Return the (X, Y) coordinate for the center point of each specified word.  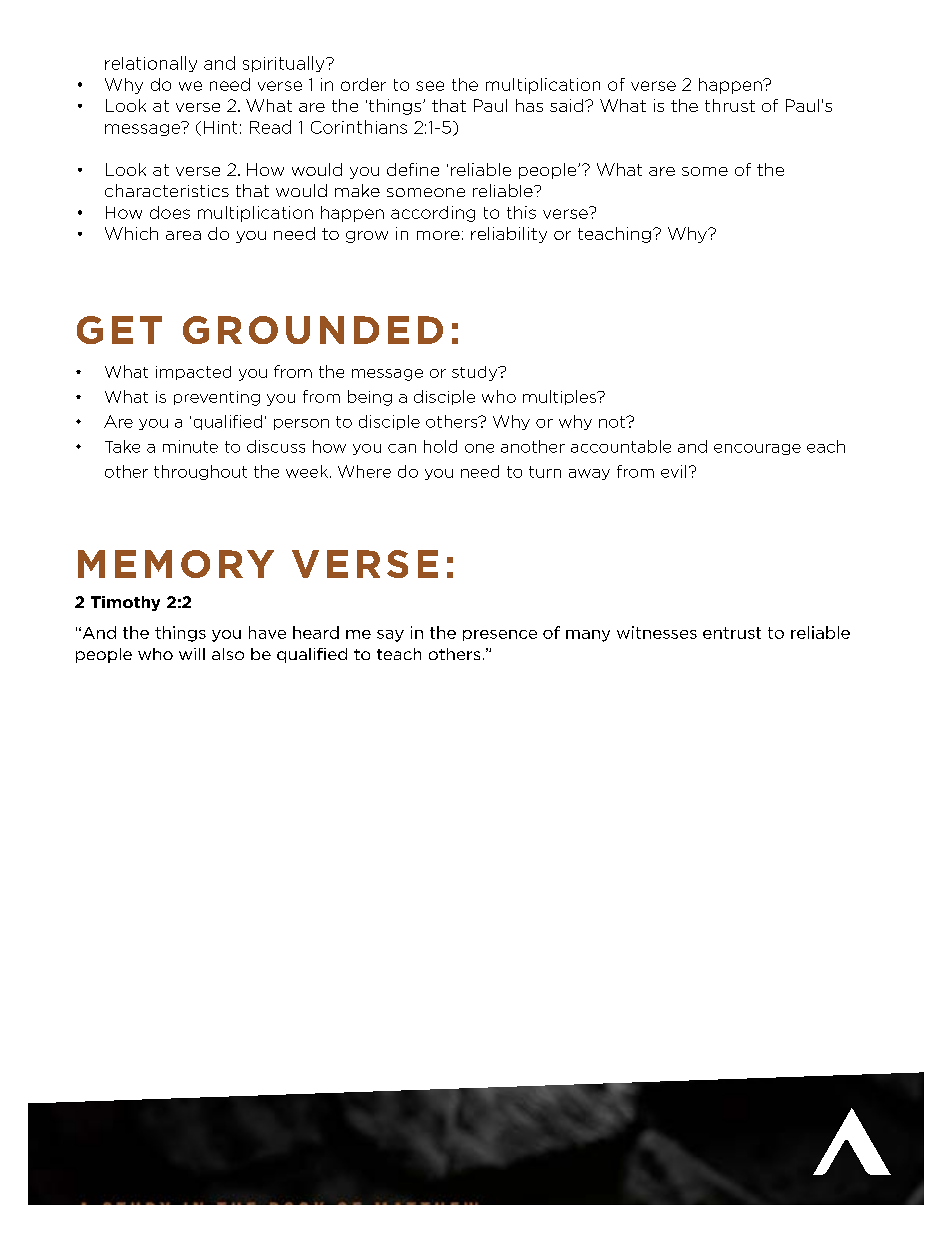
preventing (217, 398)
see (430, 86)
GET (119, 330)
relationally (151, 64)
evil (673, 471)
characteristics (167, 190)
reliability (509, 235)
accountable (621, 446)
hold (440, 446)
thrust (730, 105)
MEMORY (176, 564)
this (521, 212)
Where (364, 471)
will (192, 654)
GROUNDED (313, 330)
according (433, 214)
